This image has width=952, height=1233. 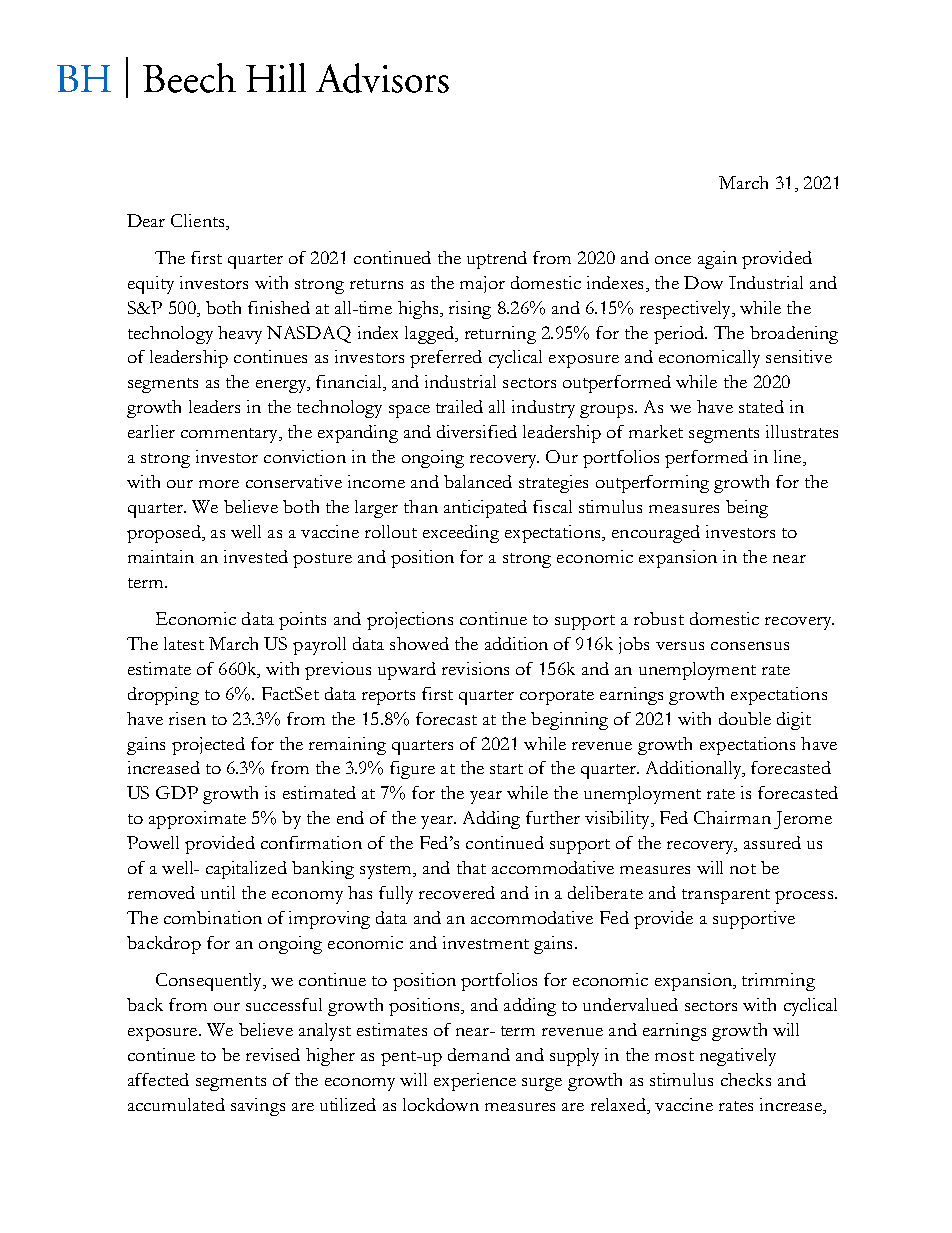 I want to click on again, so click(x=717, y=260).
